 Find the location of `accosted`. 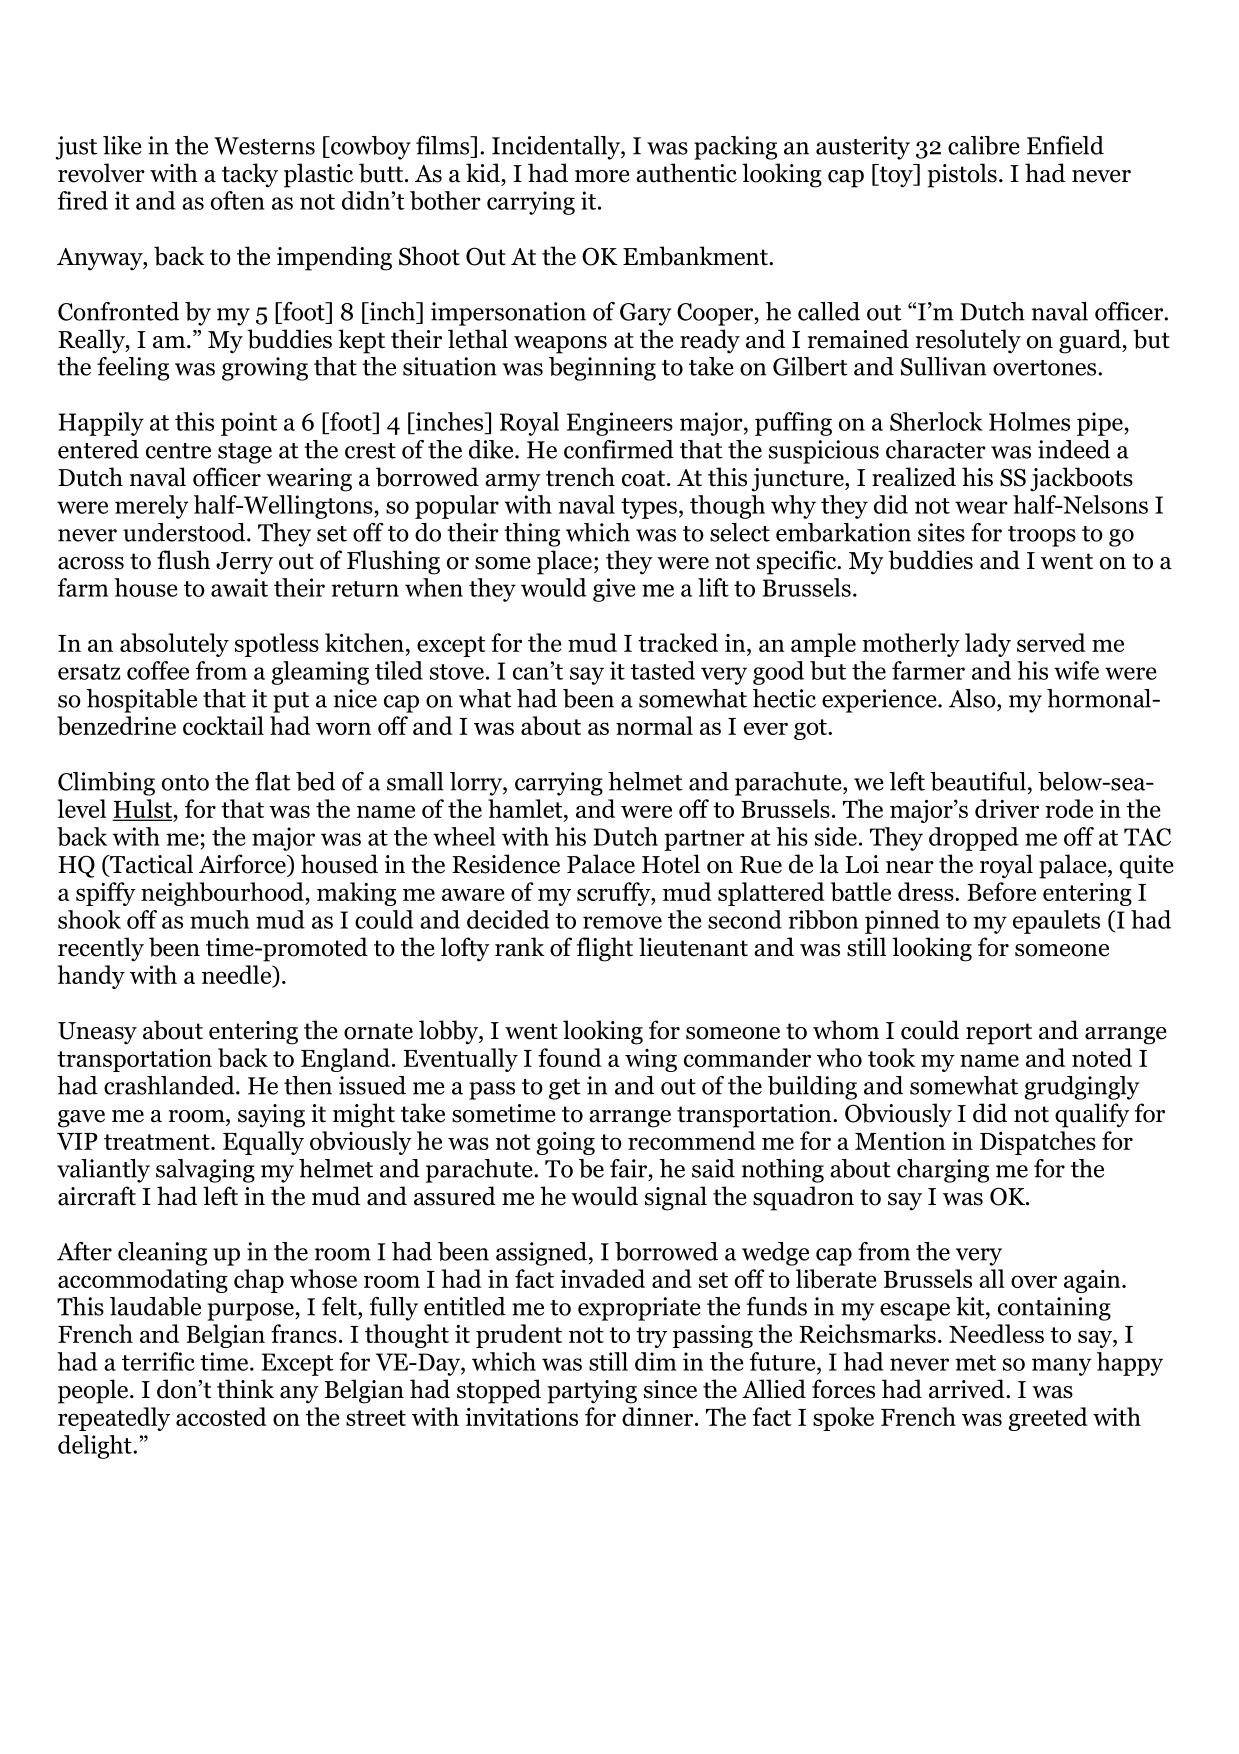

accosted is located at coordinates (221, 1416).
